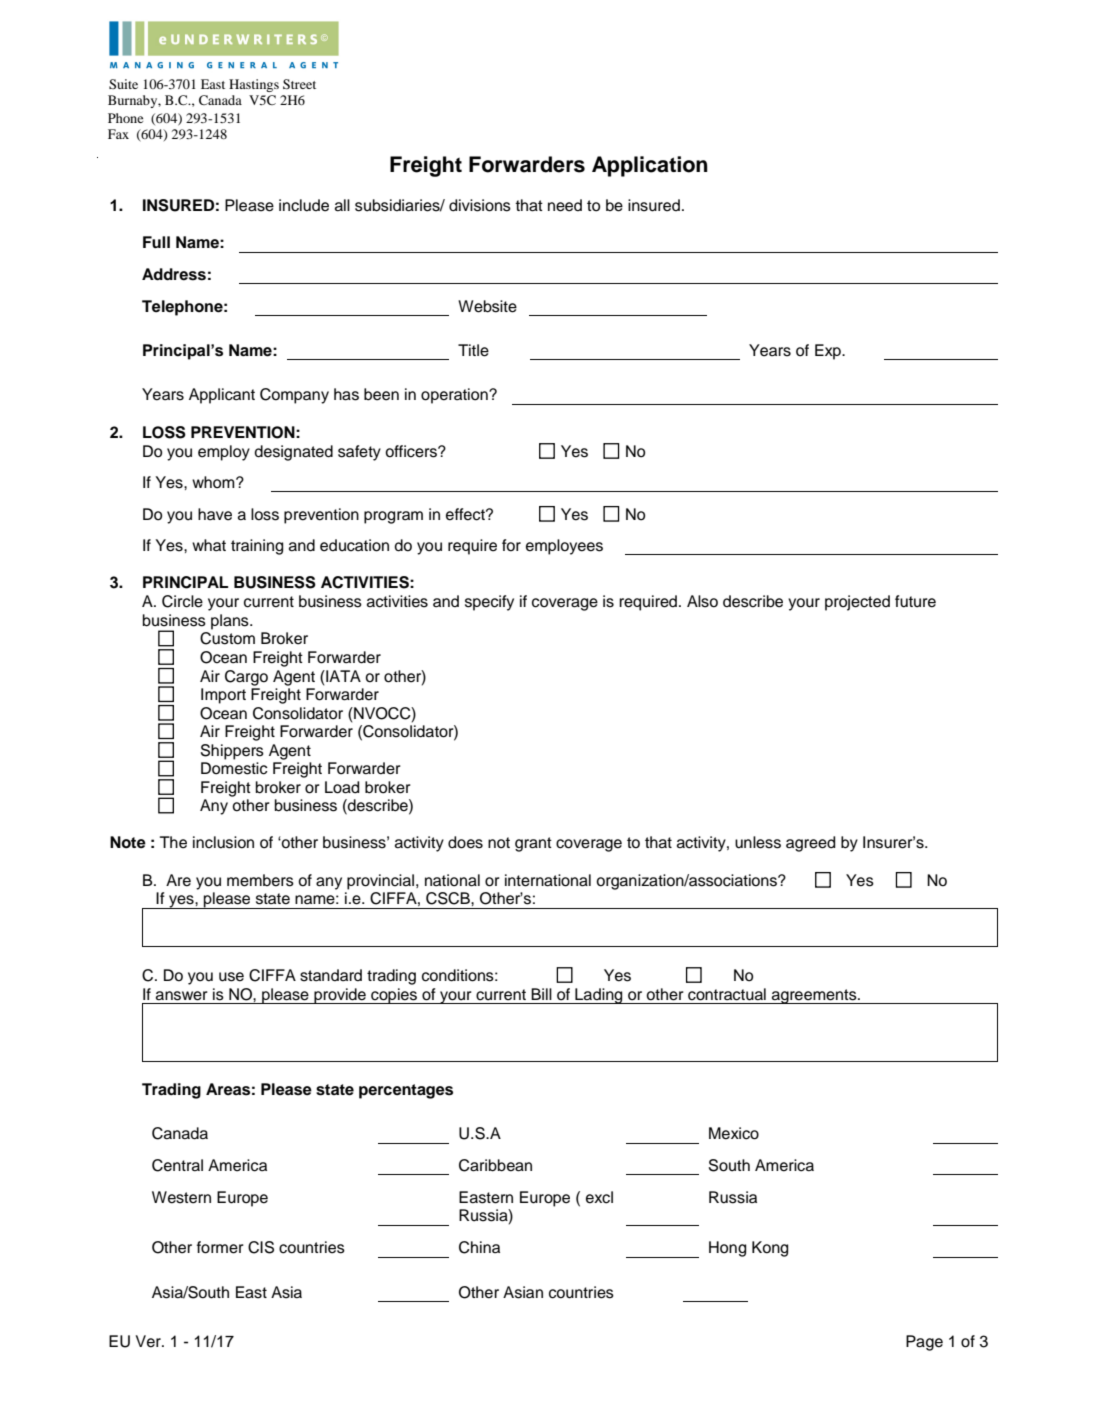 The height and width of the image is (1421, 1098). Describe the element at coordinates (857, 603) in the image. I see `projected` at that location.
